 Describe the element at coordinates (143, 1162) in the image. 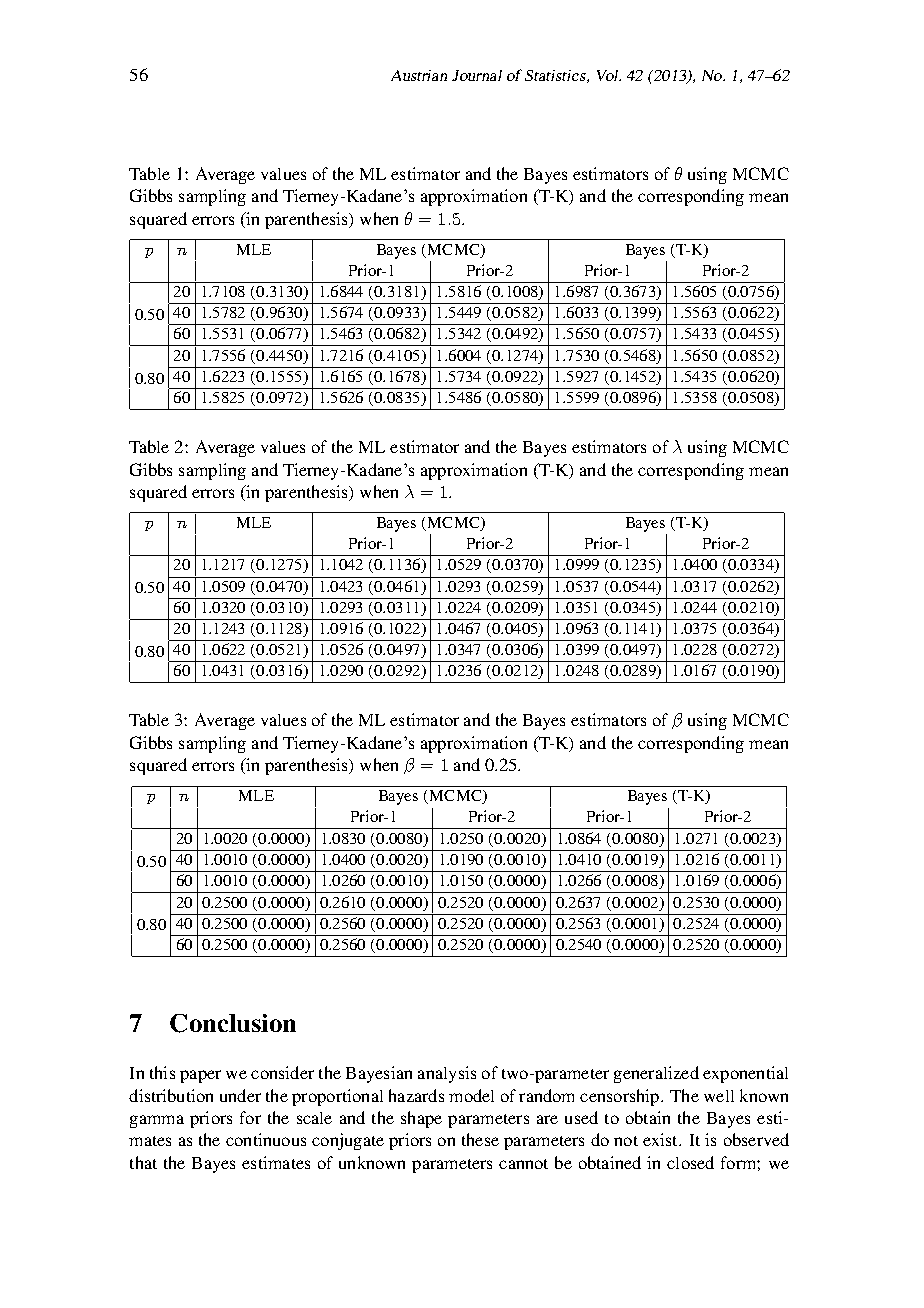

I see `that` at that location.
